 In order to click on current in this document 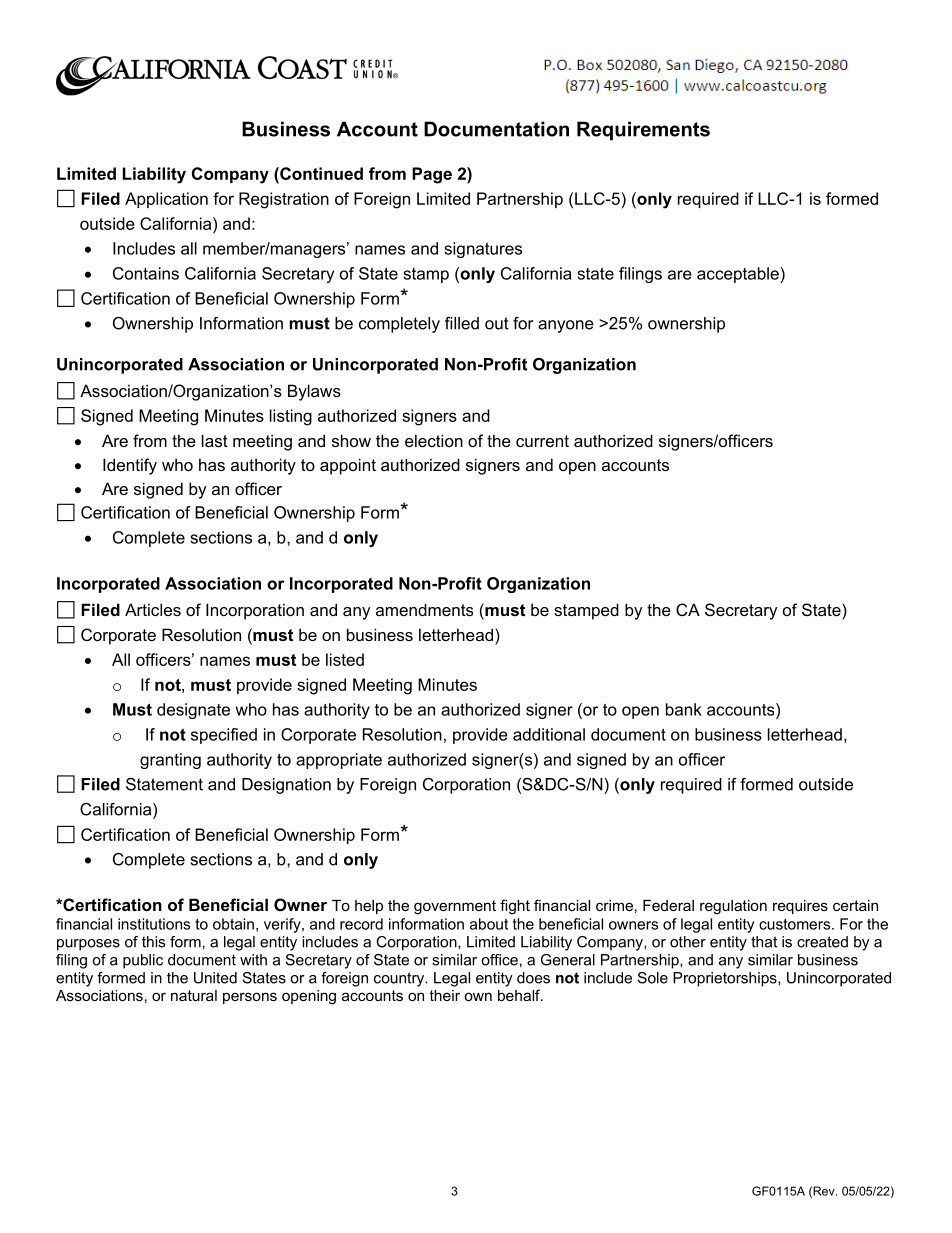, I will do `click(542, 441)`.
